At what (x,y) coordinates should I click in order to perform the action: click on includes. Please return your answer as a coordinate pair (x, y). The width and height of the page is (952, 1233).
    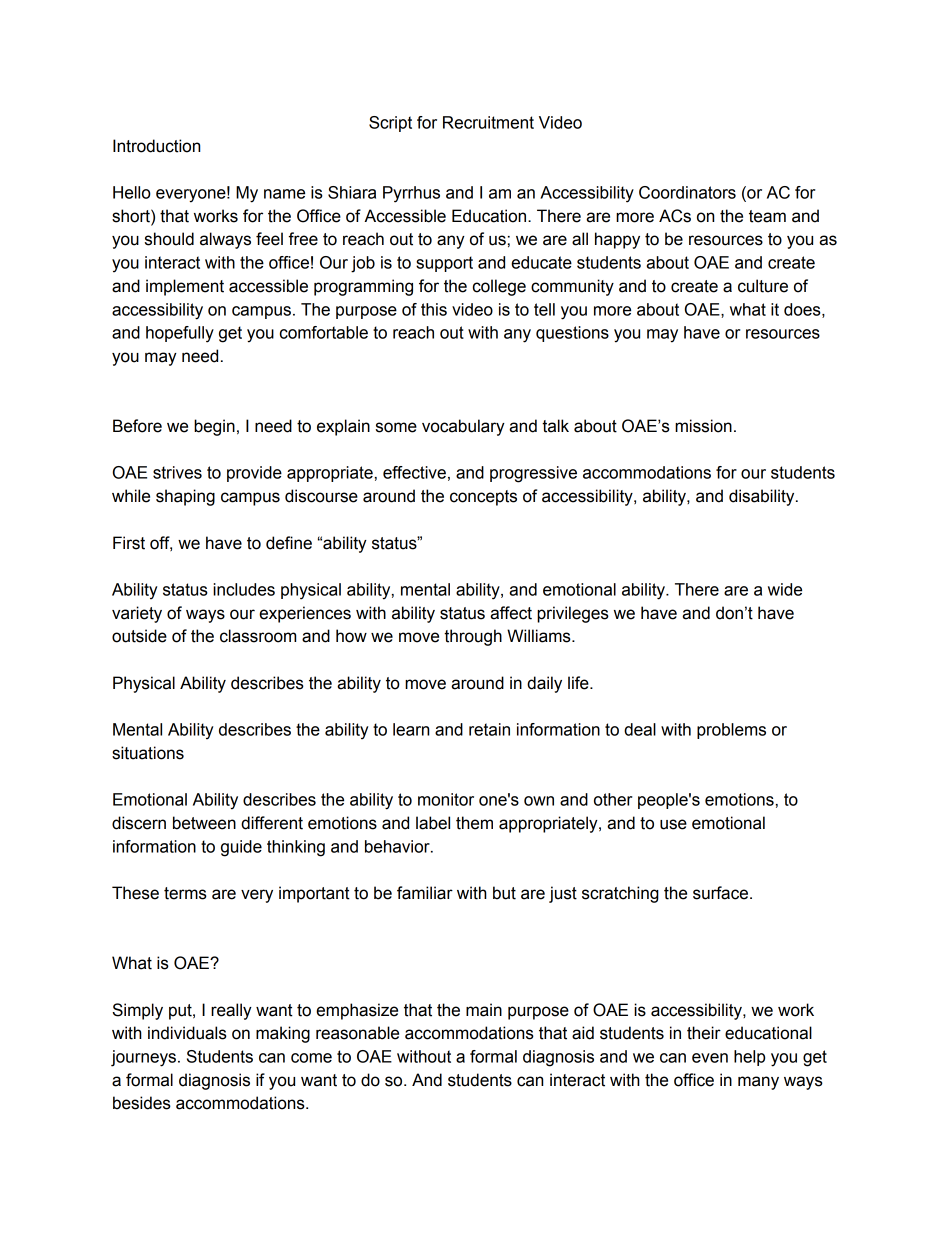
    Looking at the image, I should click on (244, 589).
